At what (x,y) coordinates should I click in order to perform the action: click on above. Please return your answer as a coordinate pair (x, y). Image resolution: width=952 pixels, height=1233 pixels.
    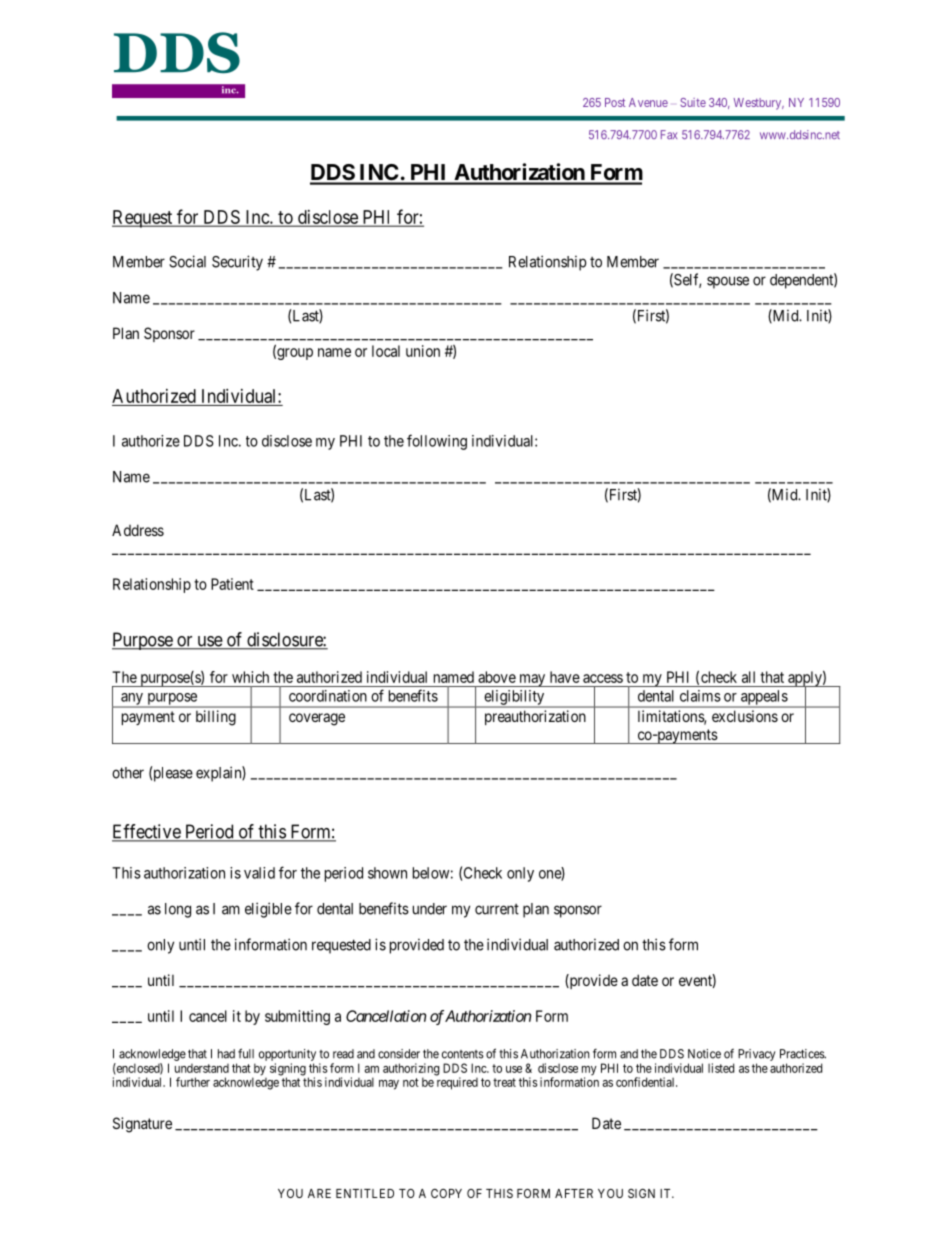
    Looking at the image, I should click on (497, 677).
